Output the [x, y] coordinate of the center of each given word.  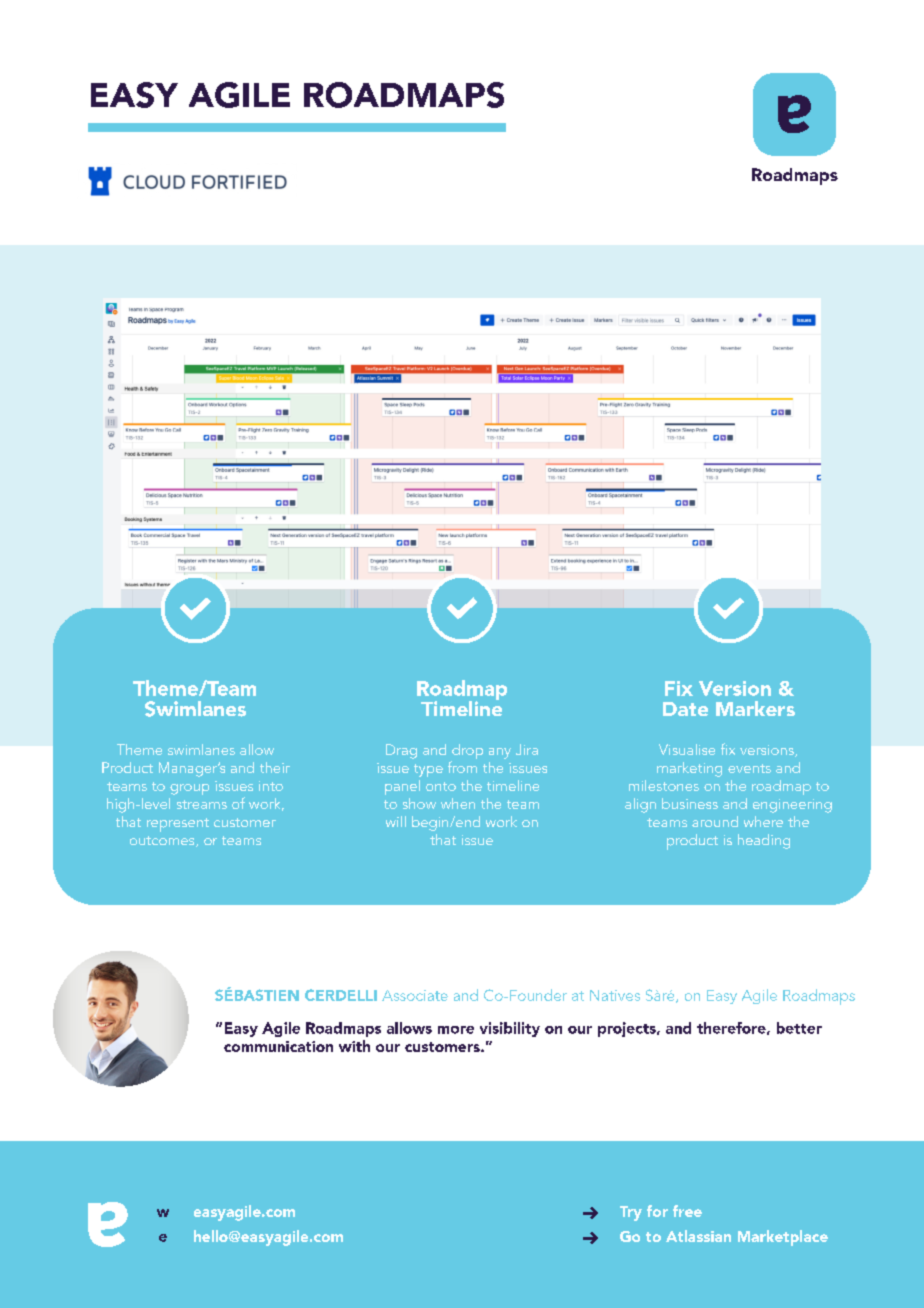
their [275, 767]
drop [467, 753]
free [687, 1211]
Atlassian [698, 1236]
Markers [755, 708]
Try [631, 1213]
